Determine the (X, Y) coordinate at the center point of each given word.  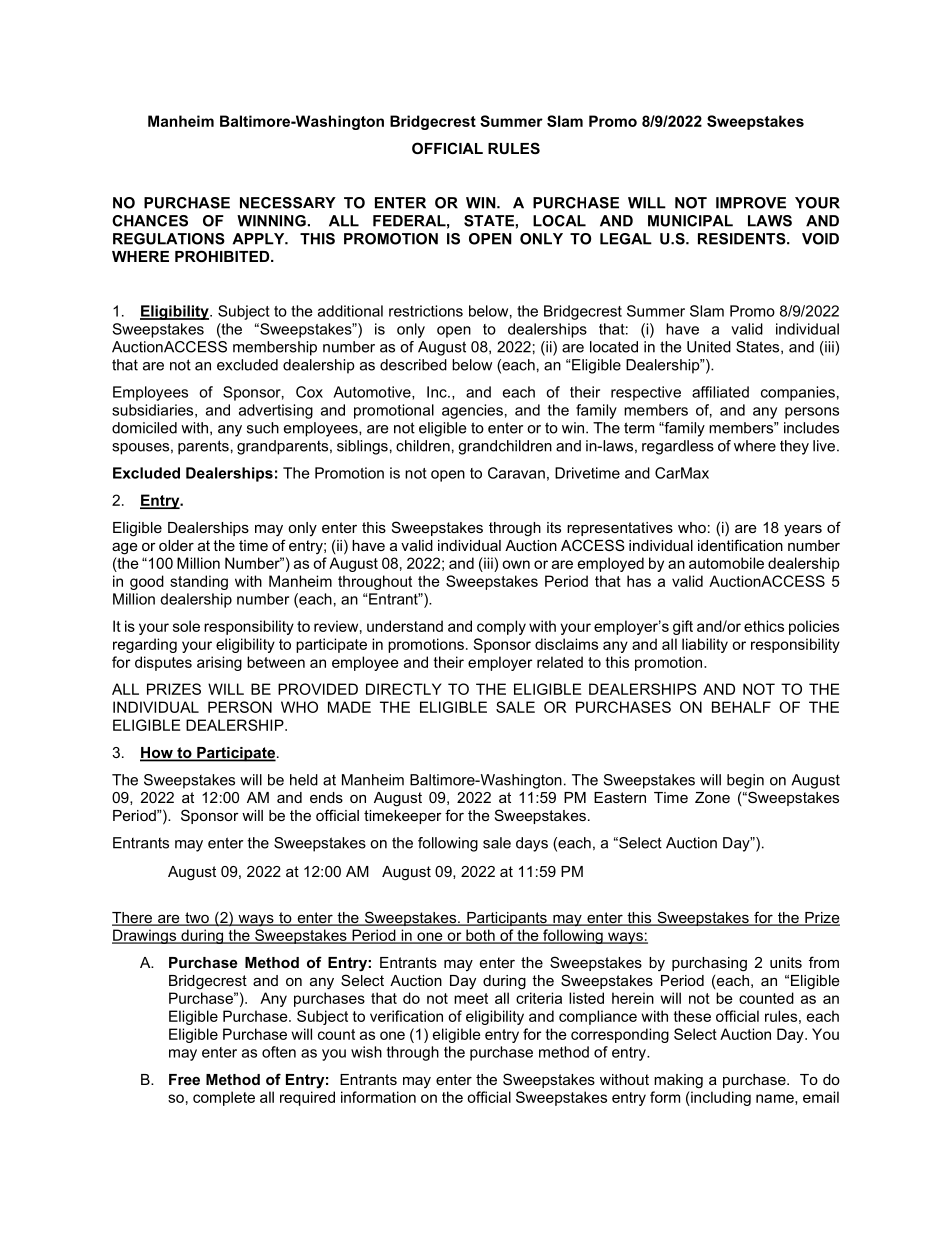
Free (184, 1079)
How (157, 754)
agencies (472, 411)
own (516, 564)
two (197, 919)
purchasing (709, 964)
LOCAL (559, 221)
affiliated (720, 392)
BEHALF (741, 707)
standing (199, 582)
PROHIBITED (223, 256)
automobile (726, 563)
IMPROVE (751, 203)
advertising (276, 411)
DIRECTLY (404, 689)
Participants (507, 919)
